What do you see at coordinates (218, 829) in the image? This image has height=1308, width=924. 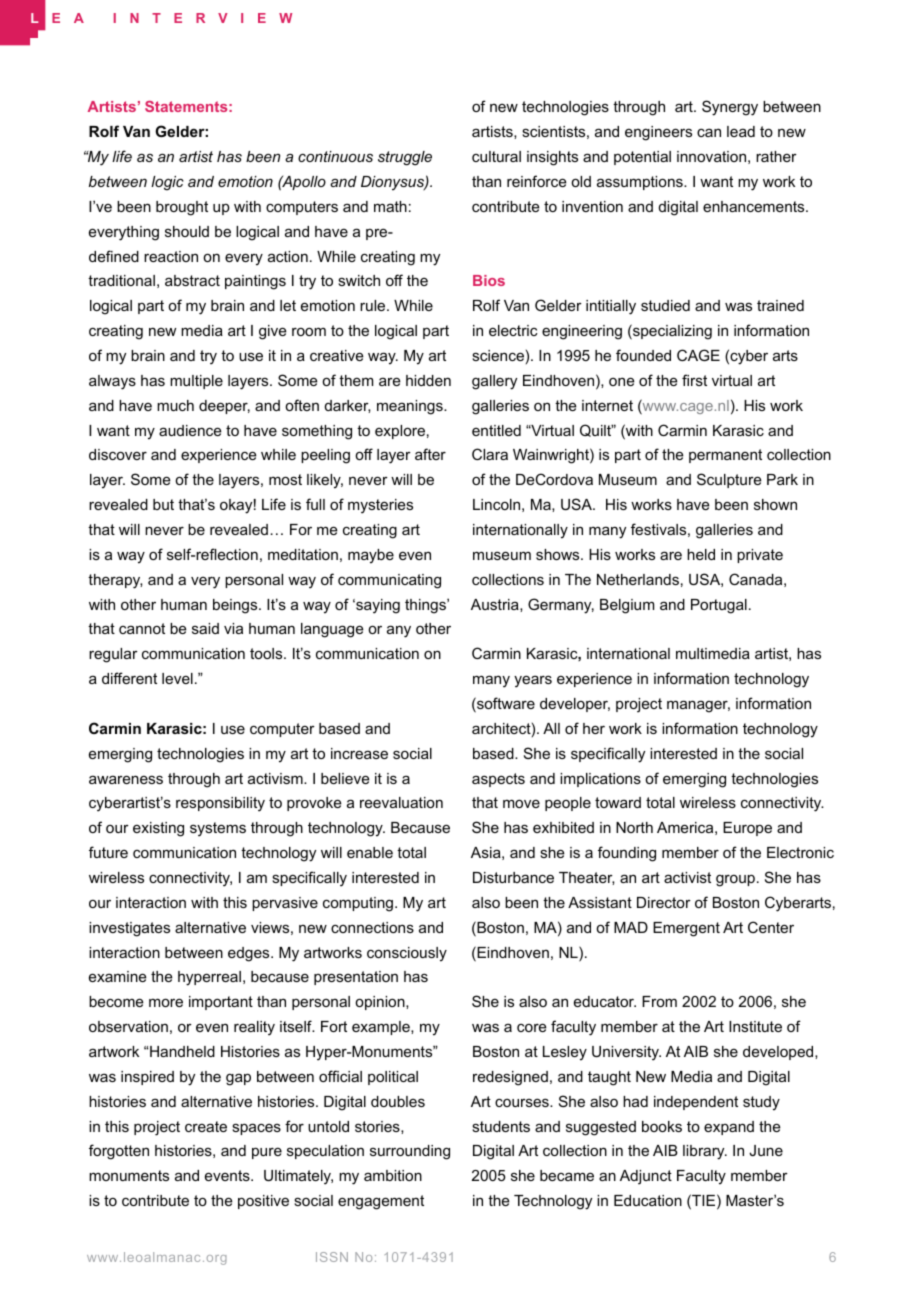 I see `systems` at bounding box center [218, 829].
